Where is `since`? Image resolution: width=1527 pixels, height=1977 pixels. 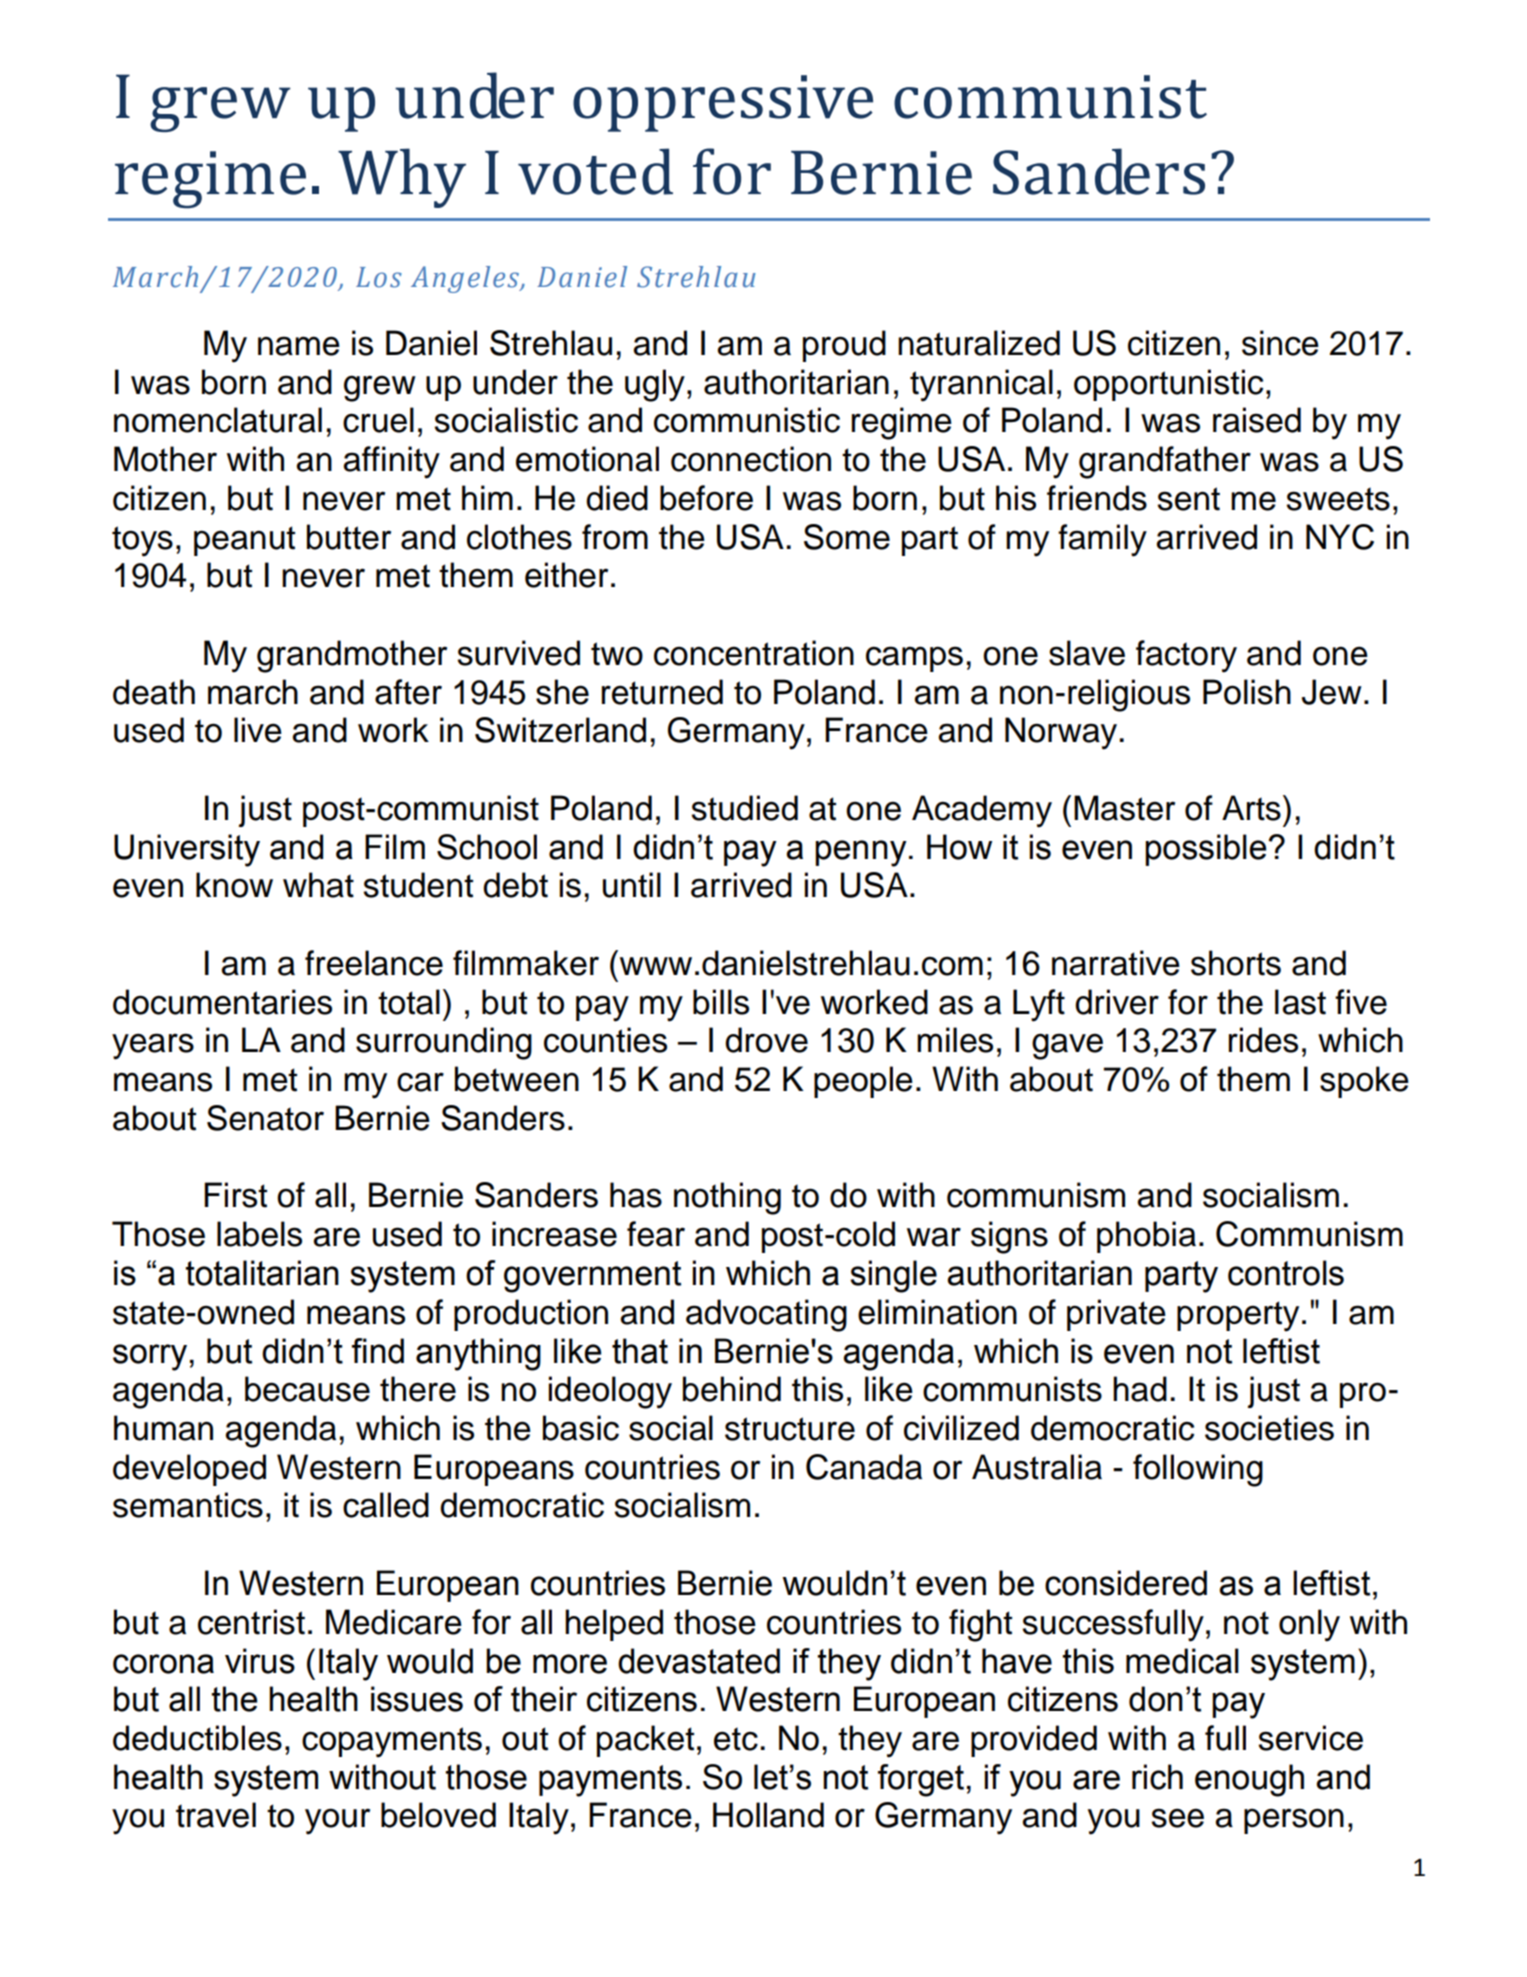
since is located at coordinates (1280, 343).
